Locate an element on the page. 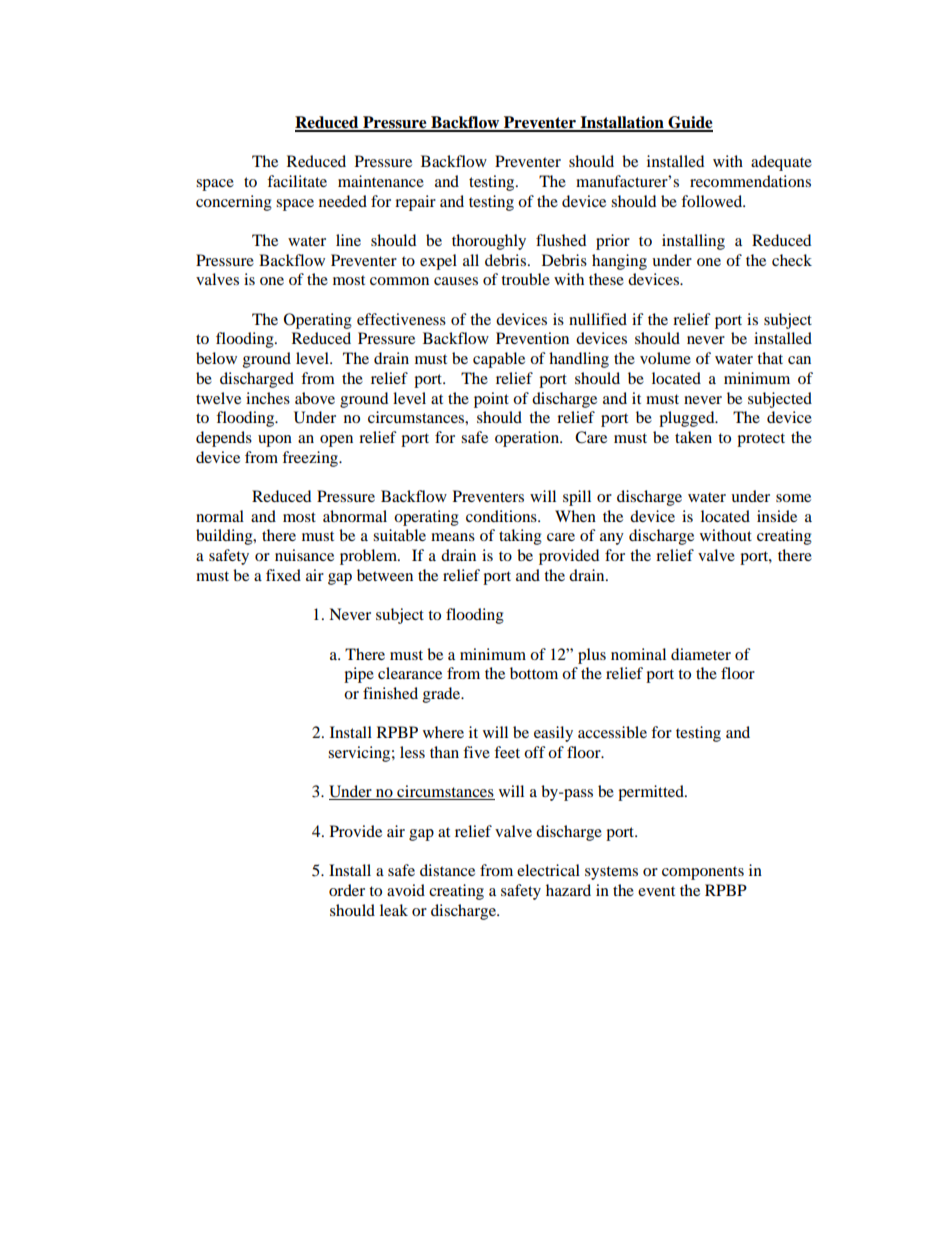  repair is located at coordinates (415, 203).
